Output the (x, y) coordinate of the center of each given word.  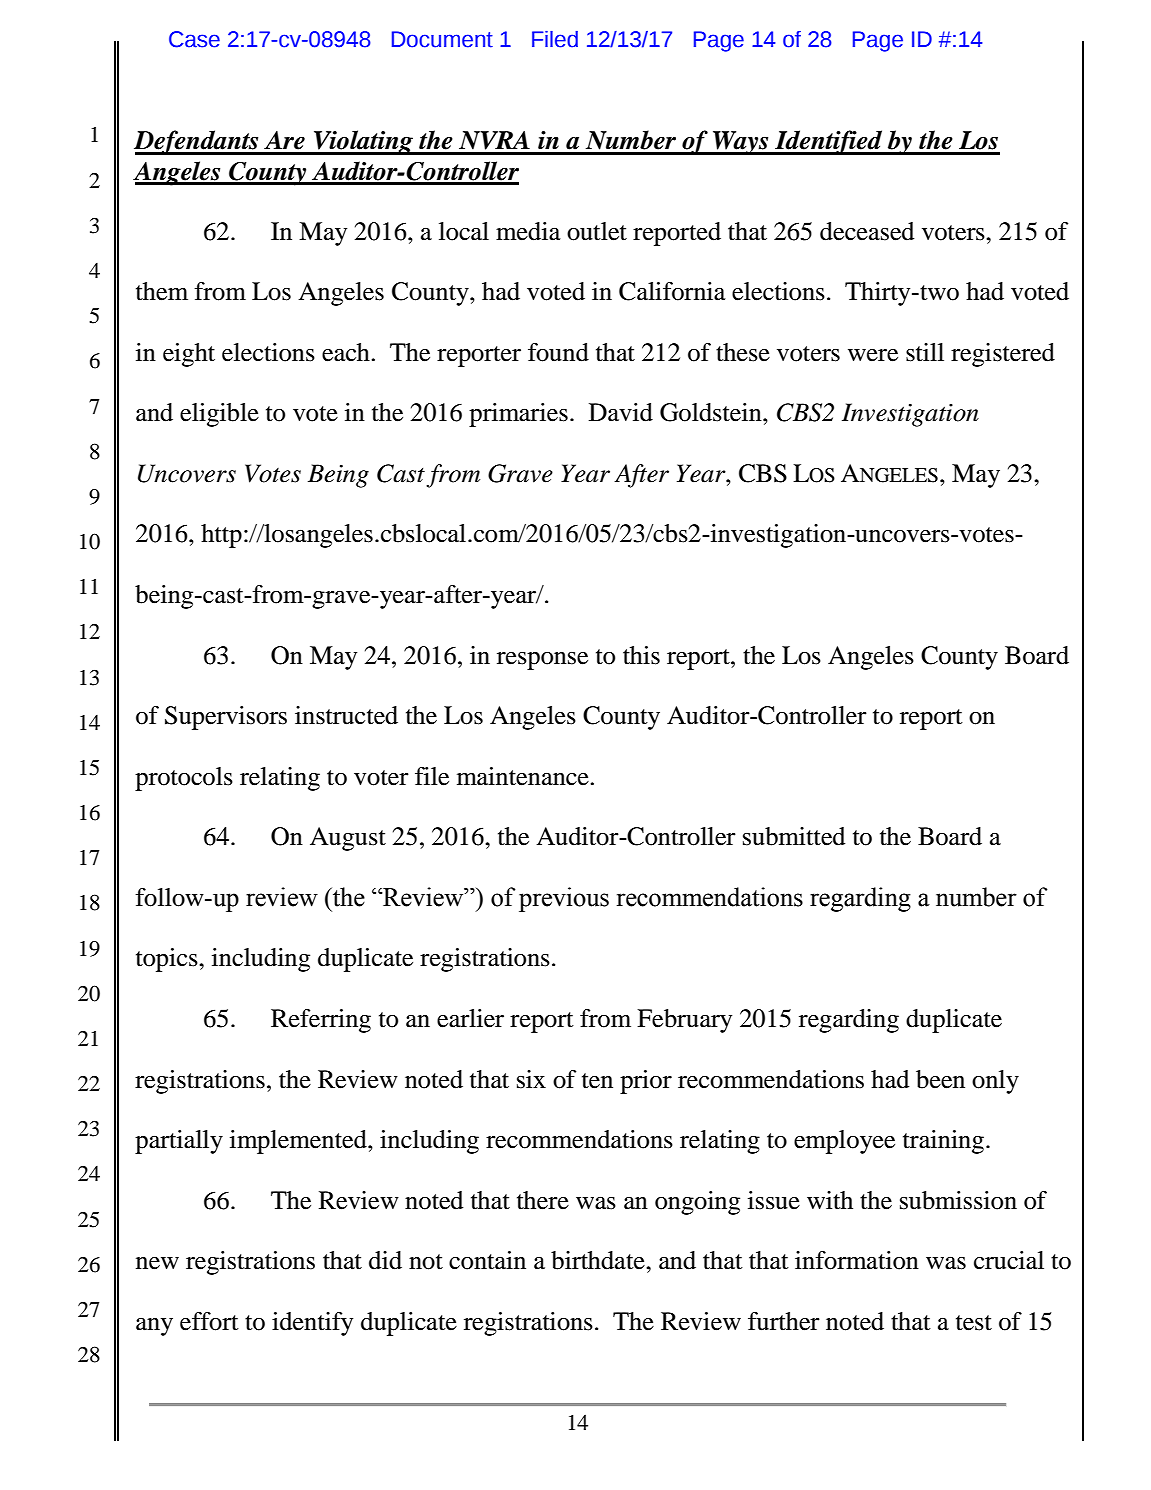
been (940, 1079)
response (542, 661)
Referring (321, 1021)
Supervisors (226, 718)
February (684, 1021)
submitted (794, 836)
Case (194, 39)
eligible (219, 415)
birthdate (599, 1260)
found (558, 352)
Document (442, 39)
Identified (829, 142)
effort (209, 1321)
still (925, 352)
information (857, 1260)
